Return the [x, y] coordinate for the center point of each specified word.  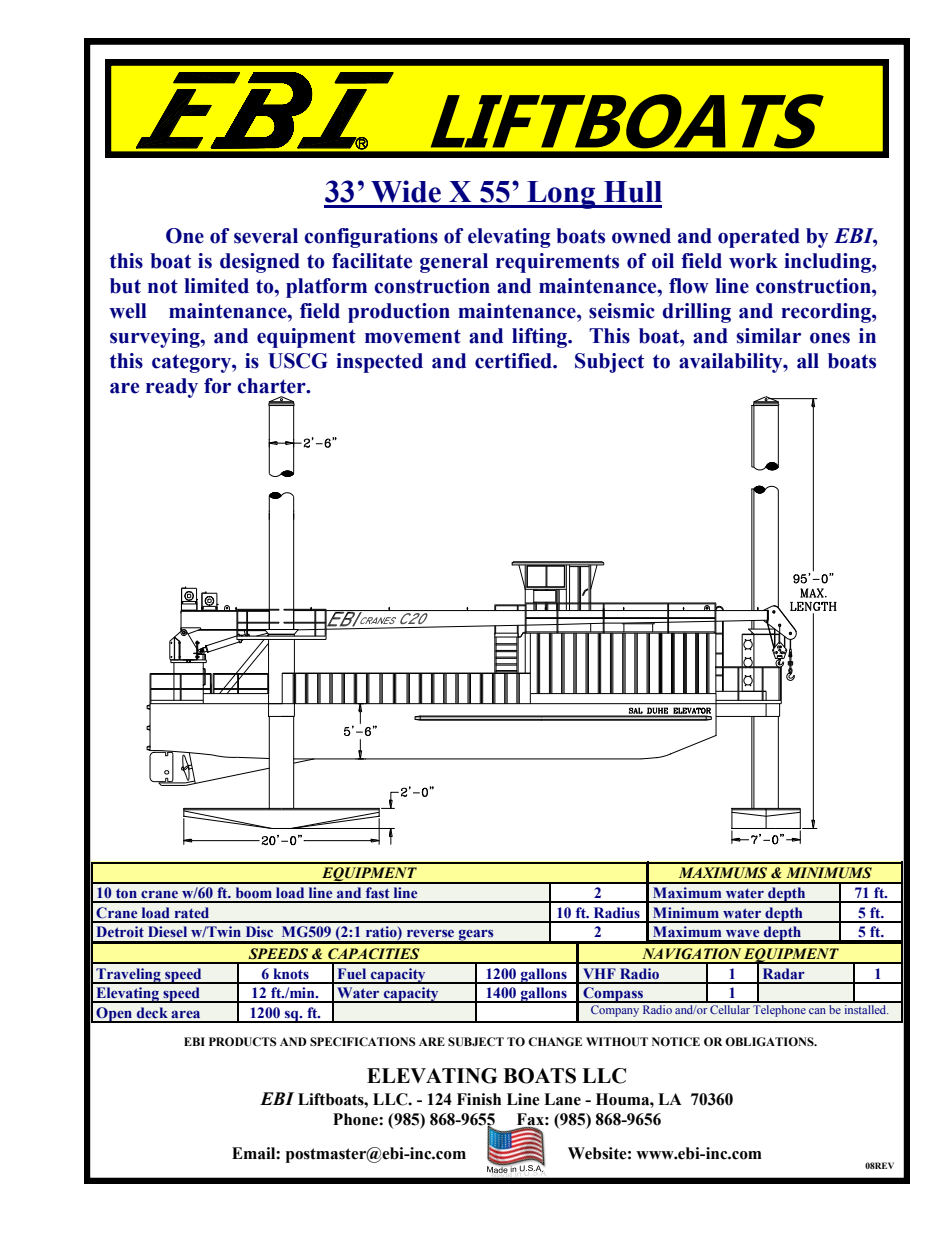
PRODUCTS [243, 1042]
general [454, 263]
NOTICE [676, 1042]
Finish [479, 1099]
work [753, 261]
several [266, 236]
